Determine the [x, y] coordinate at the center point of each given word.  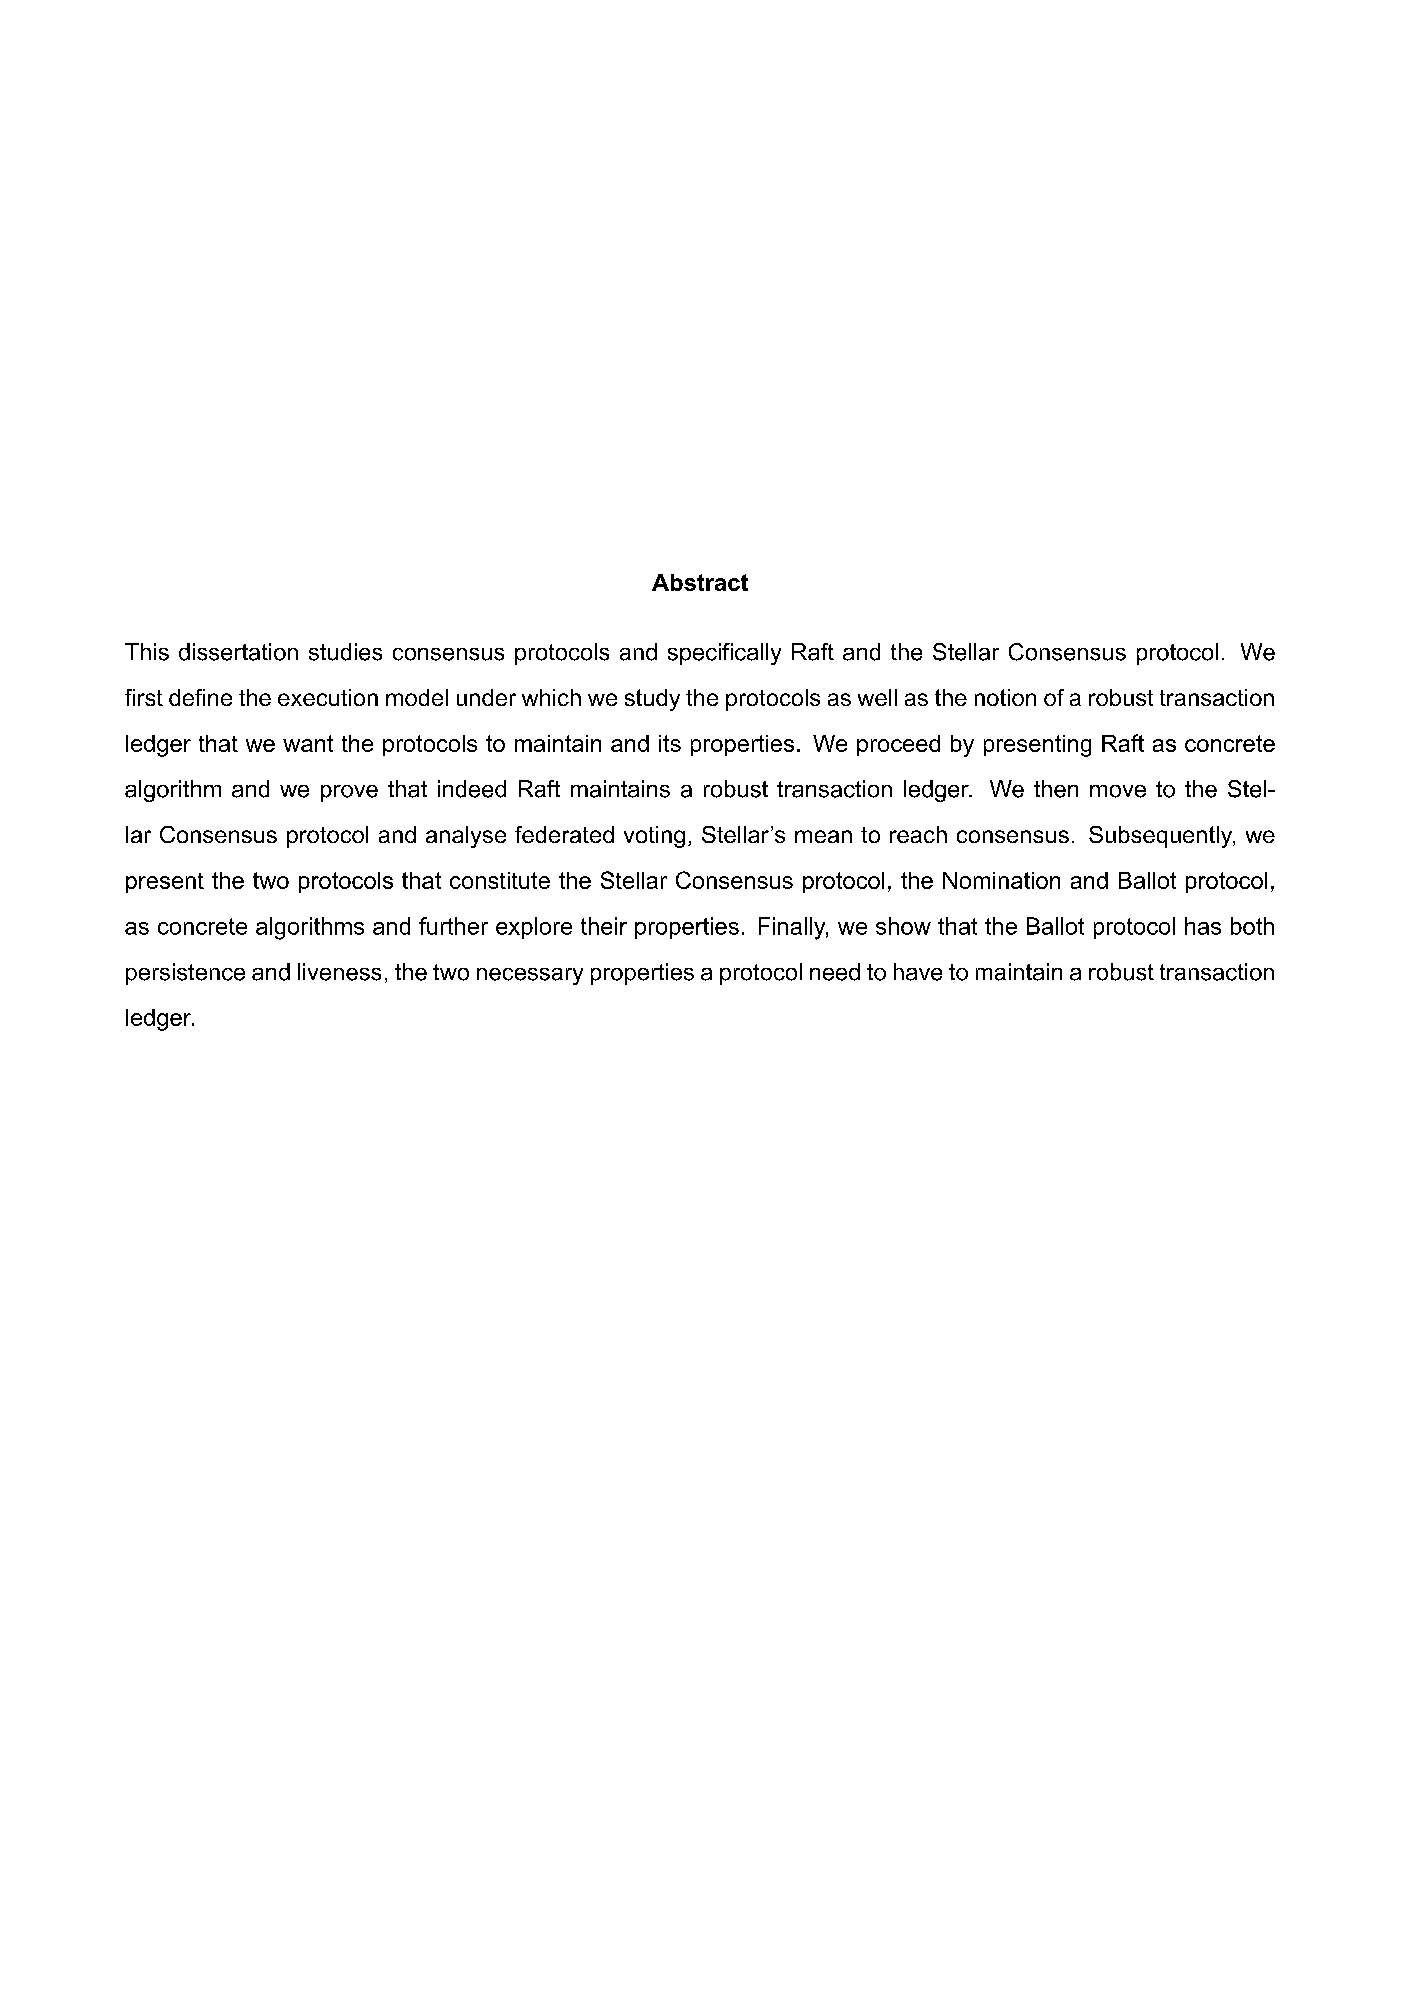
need [835, 972]
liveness [339, 972]
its [670, 743]
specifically [724, 654]
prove [349, 793]
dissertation [238, 652]
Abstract [700, 582]
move [1118, 791]
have [918, 972]
